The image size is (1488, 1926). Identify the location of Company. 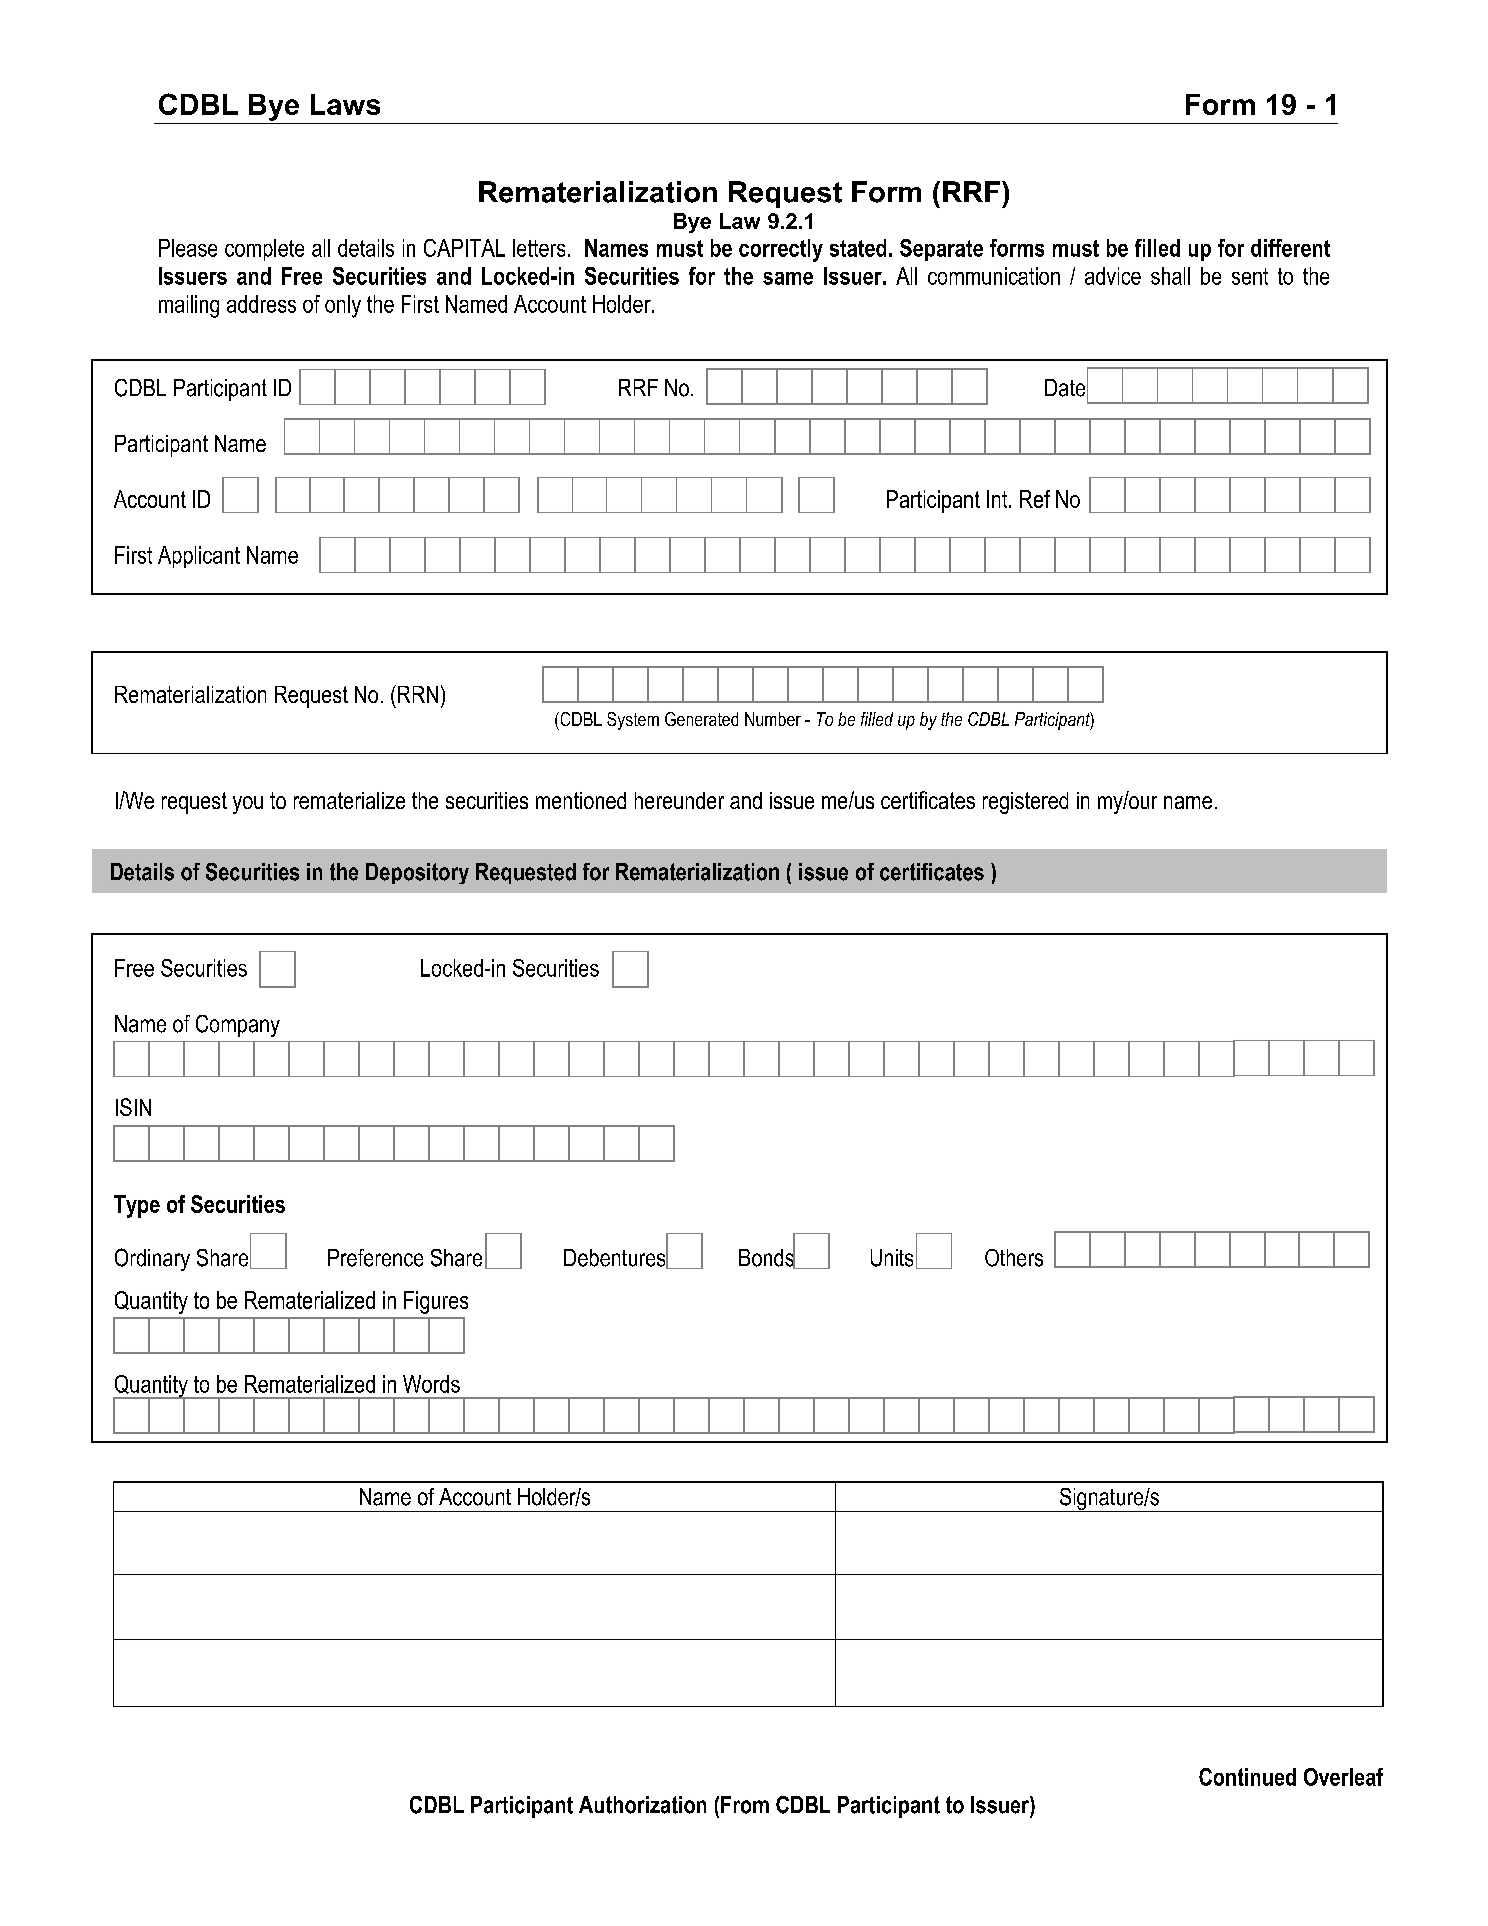
(238, 1026).
